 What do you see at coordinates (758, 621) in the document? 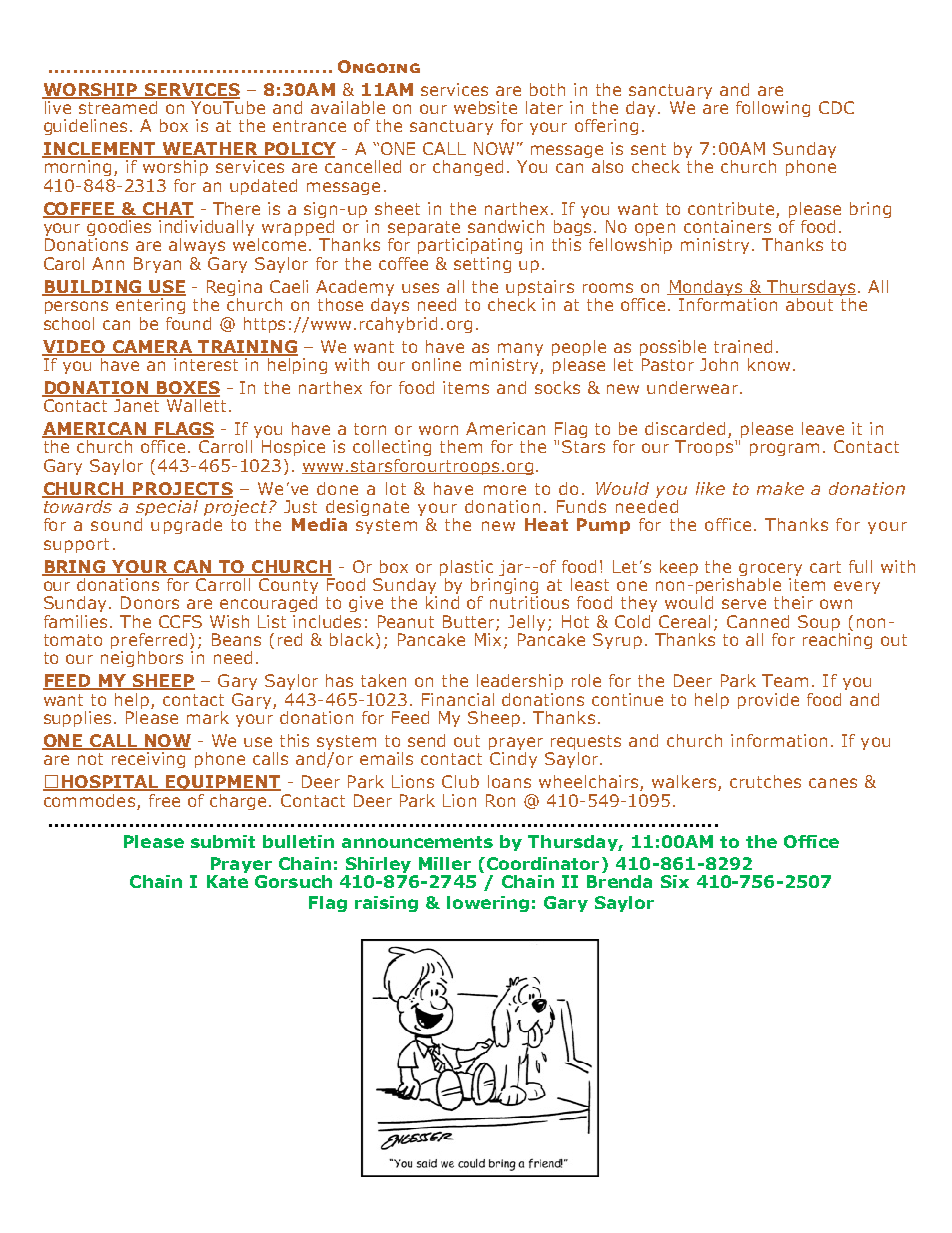
I see `Canned` at bounding box center [758, 621].
